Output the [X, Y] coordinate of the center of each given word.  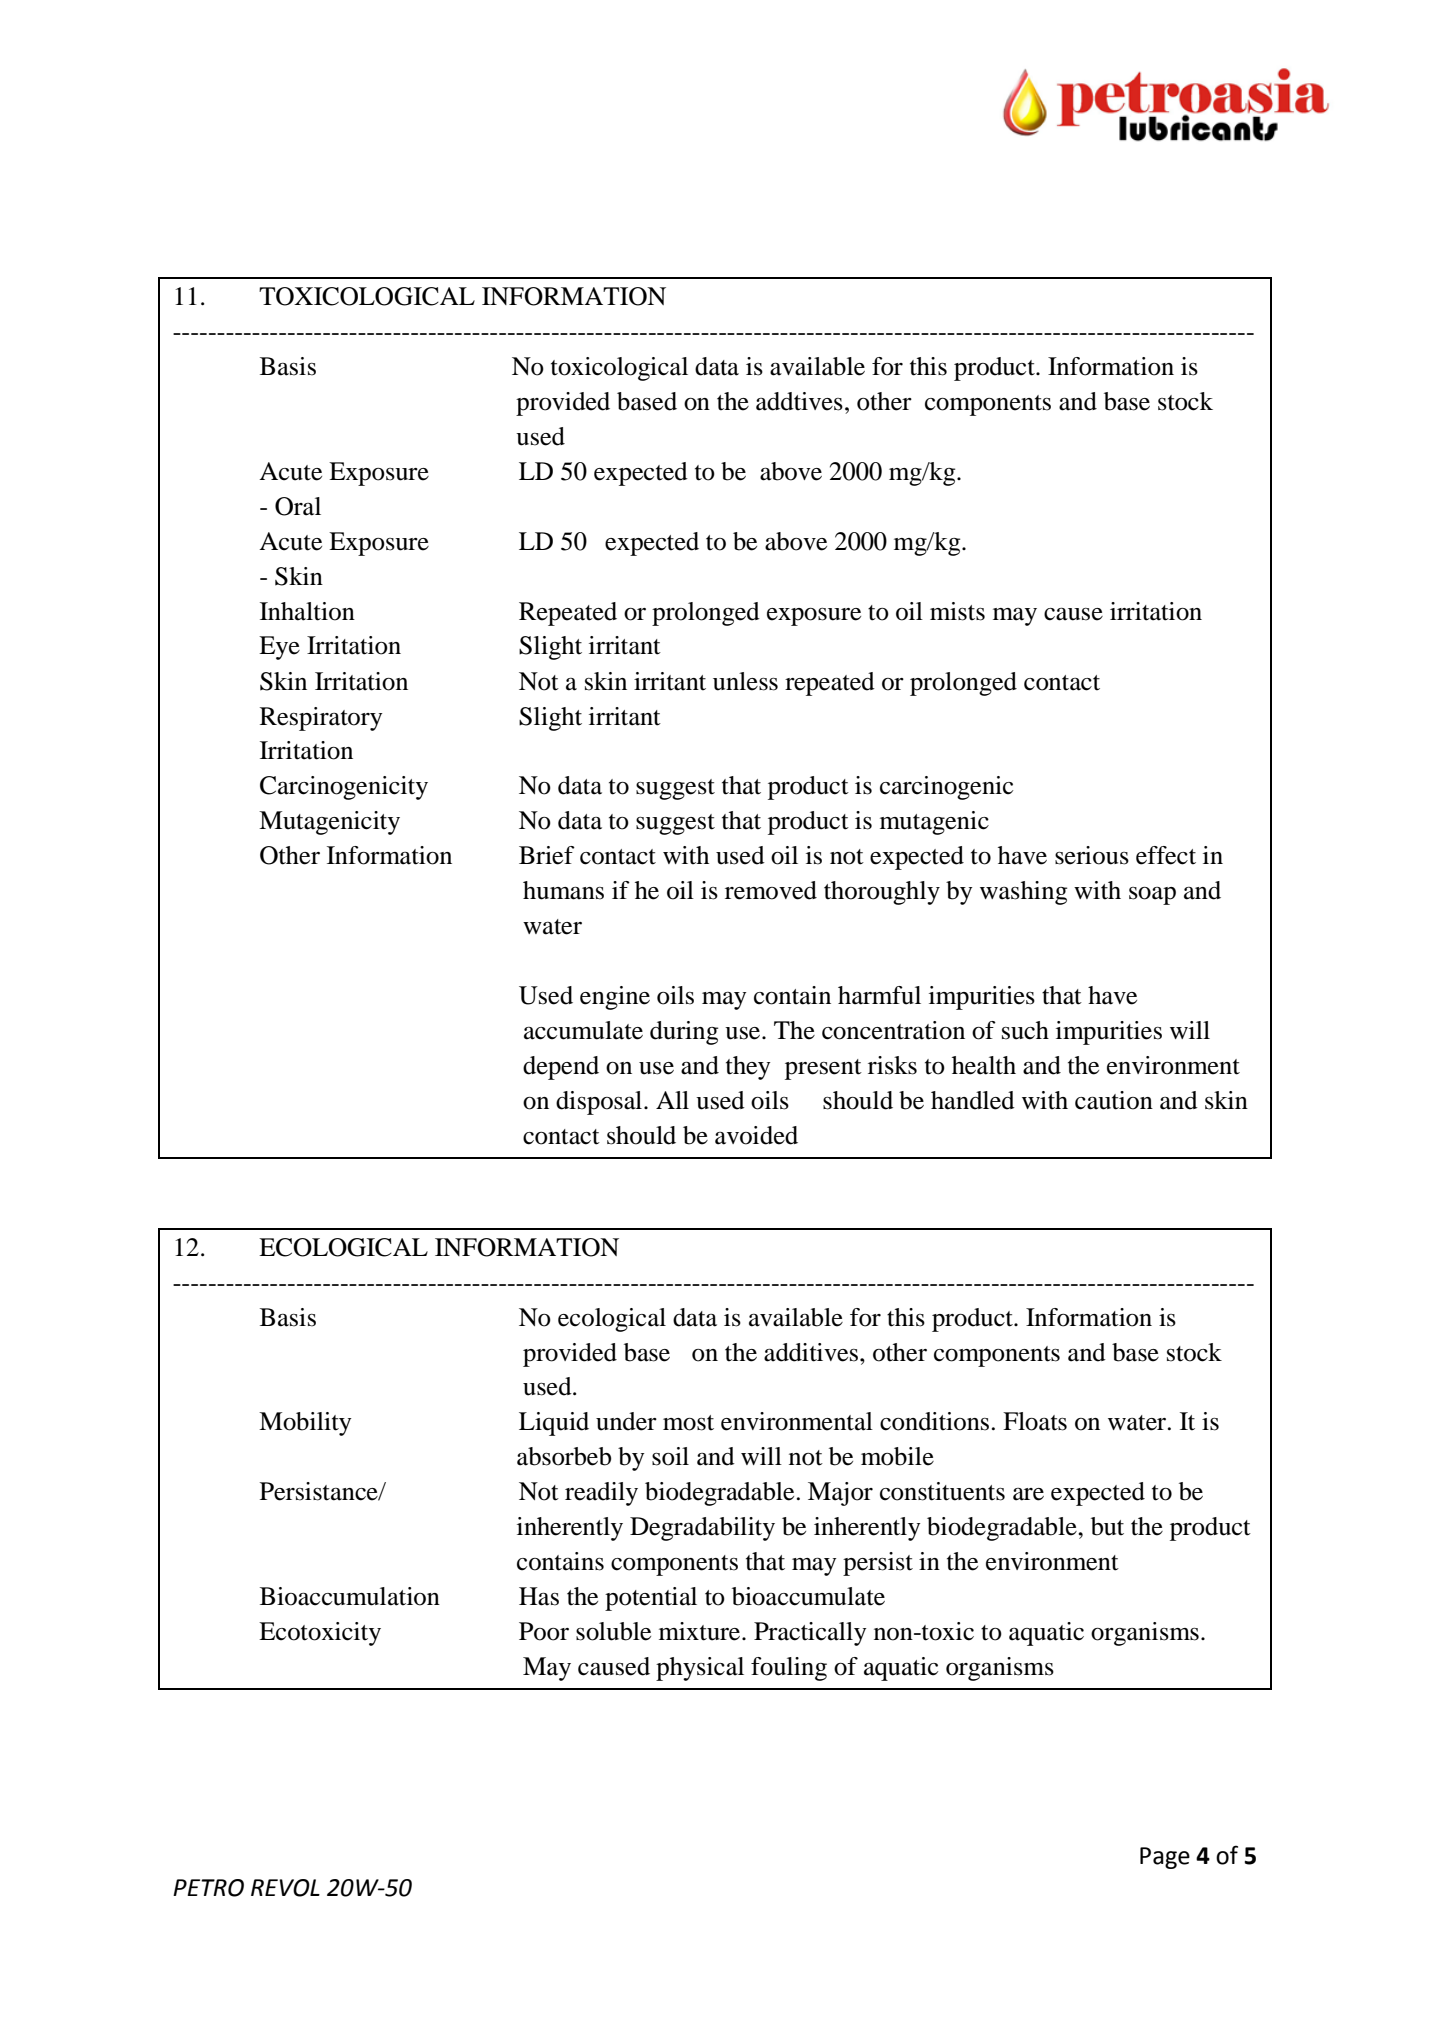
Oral [298, 506]
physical [700, 1669]
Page [1165, 1858]
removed [771, 890]
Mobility [305, 1424]
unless [745, 681]
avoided [756, 1135]
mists [957, 611]
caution [1114, 1100]
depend [561, 1068]
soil [670, 1456]
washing [1023, 893]
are [1028, 1494]
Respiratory [321, 719]
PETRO [208, 1888]
